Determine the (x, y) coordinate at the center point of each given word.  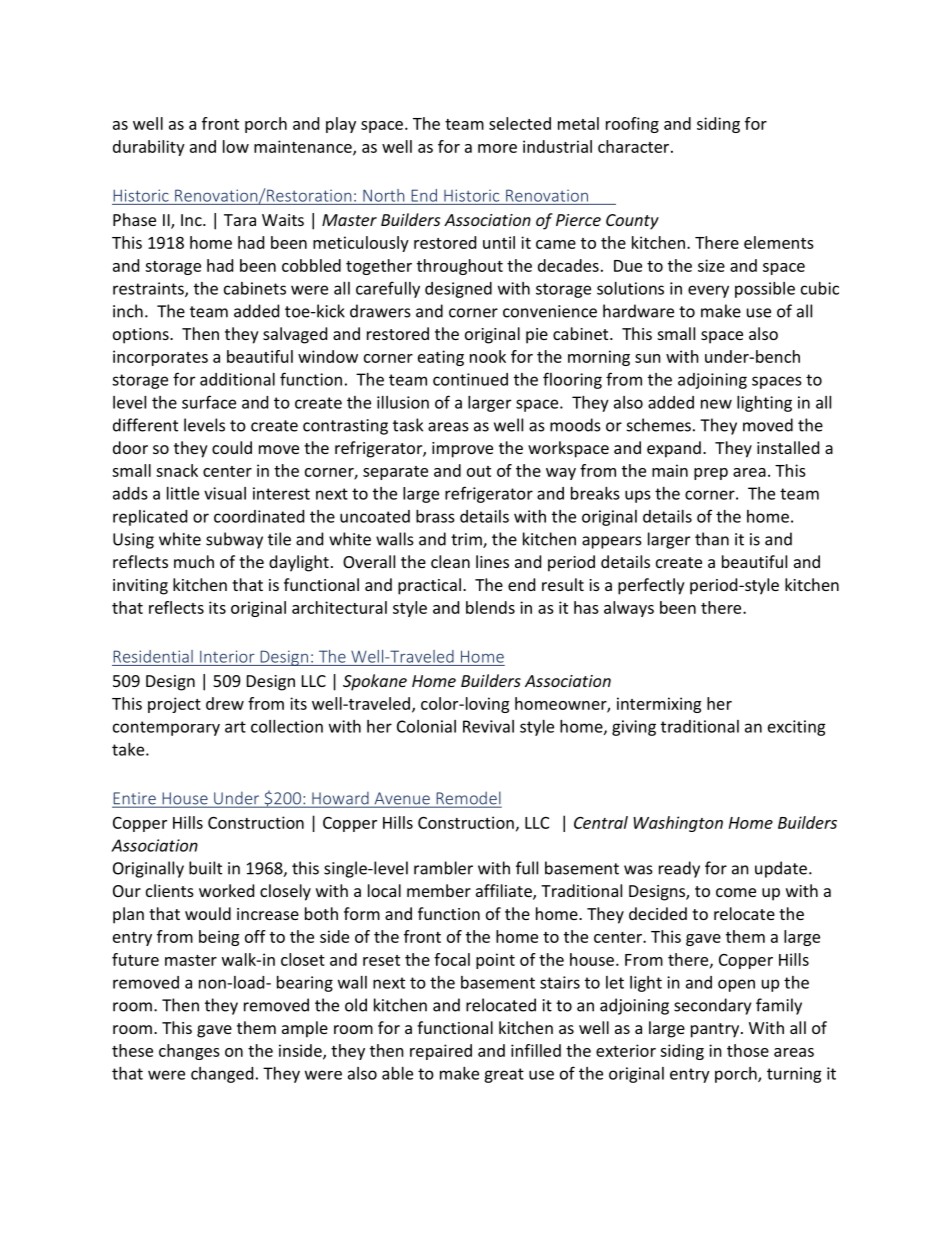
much (194, 561)
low (236, 146)
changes (189, 1052)
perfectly (651, 586)
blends (490, 607)
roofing (632, 125)
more (497, 148)
